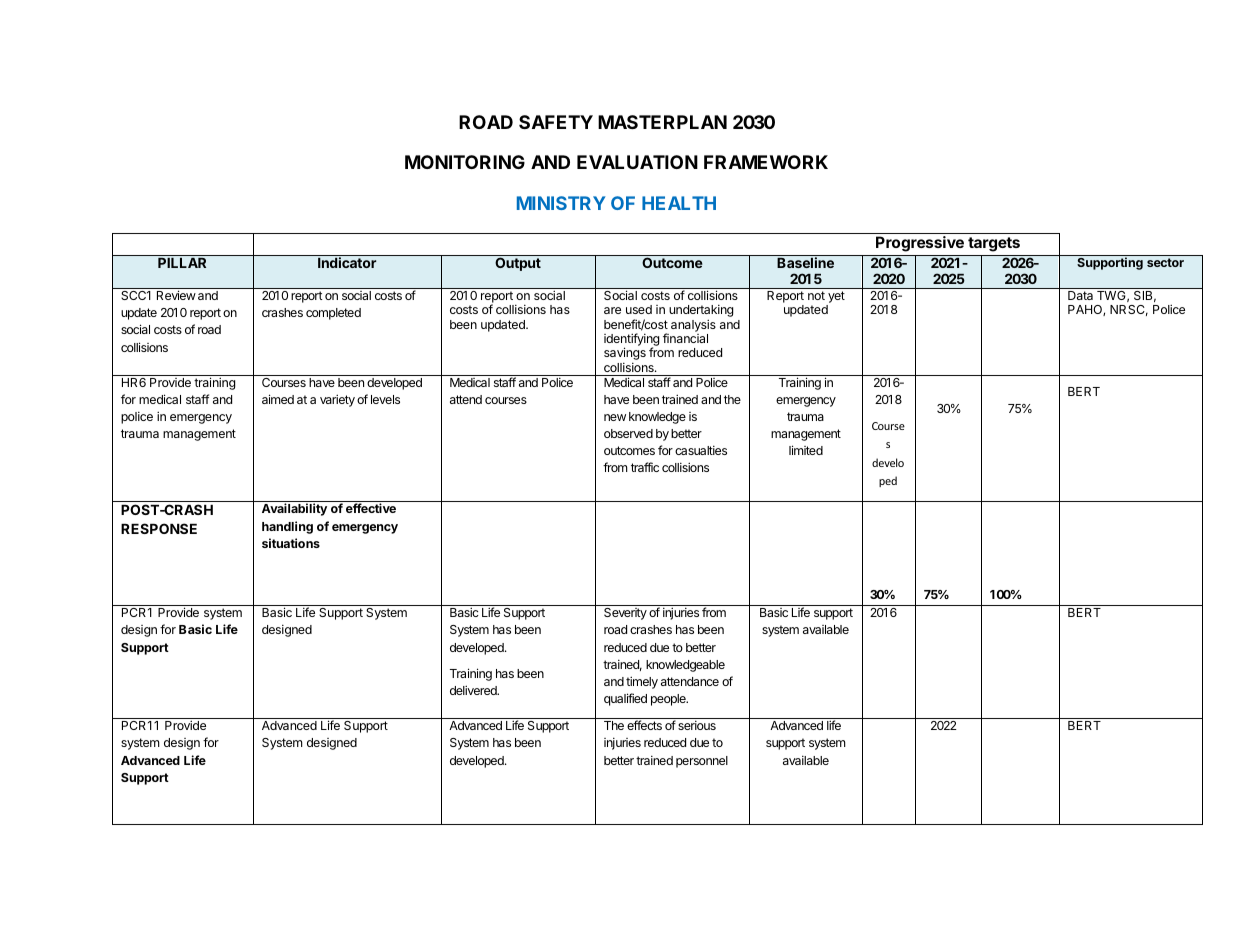 The image size is (1233, 952). What do you see at coordinates (278, 399) in the screenshot?
I see `aimed` at bounding box center [278, 399].
